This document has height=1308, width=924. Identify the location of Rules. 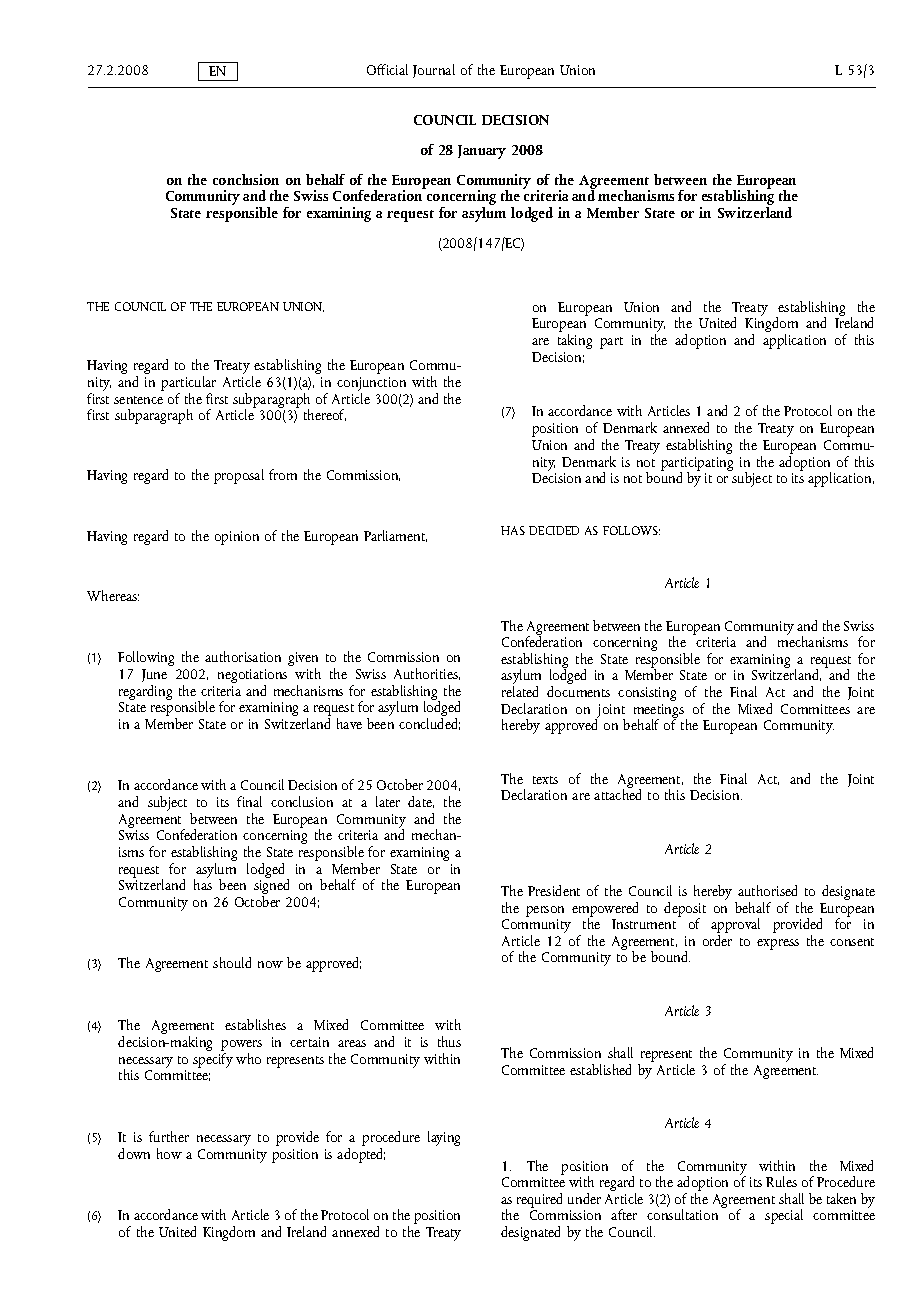
(781, 1181).
